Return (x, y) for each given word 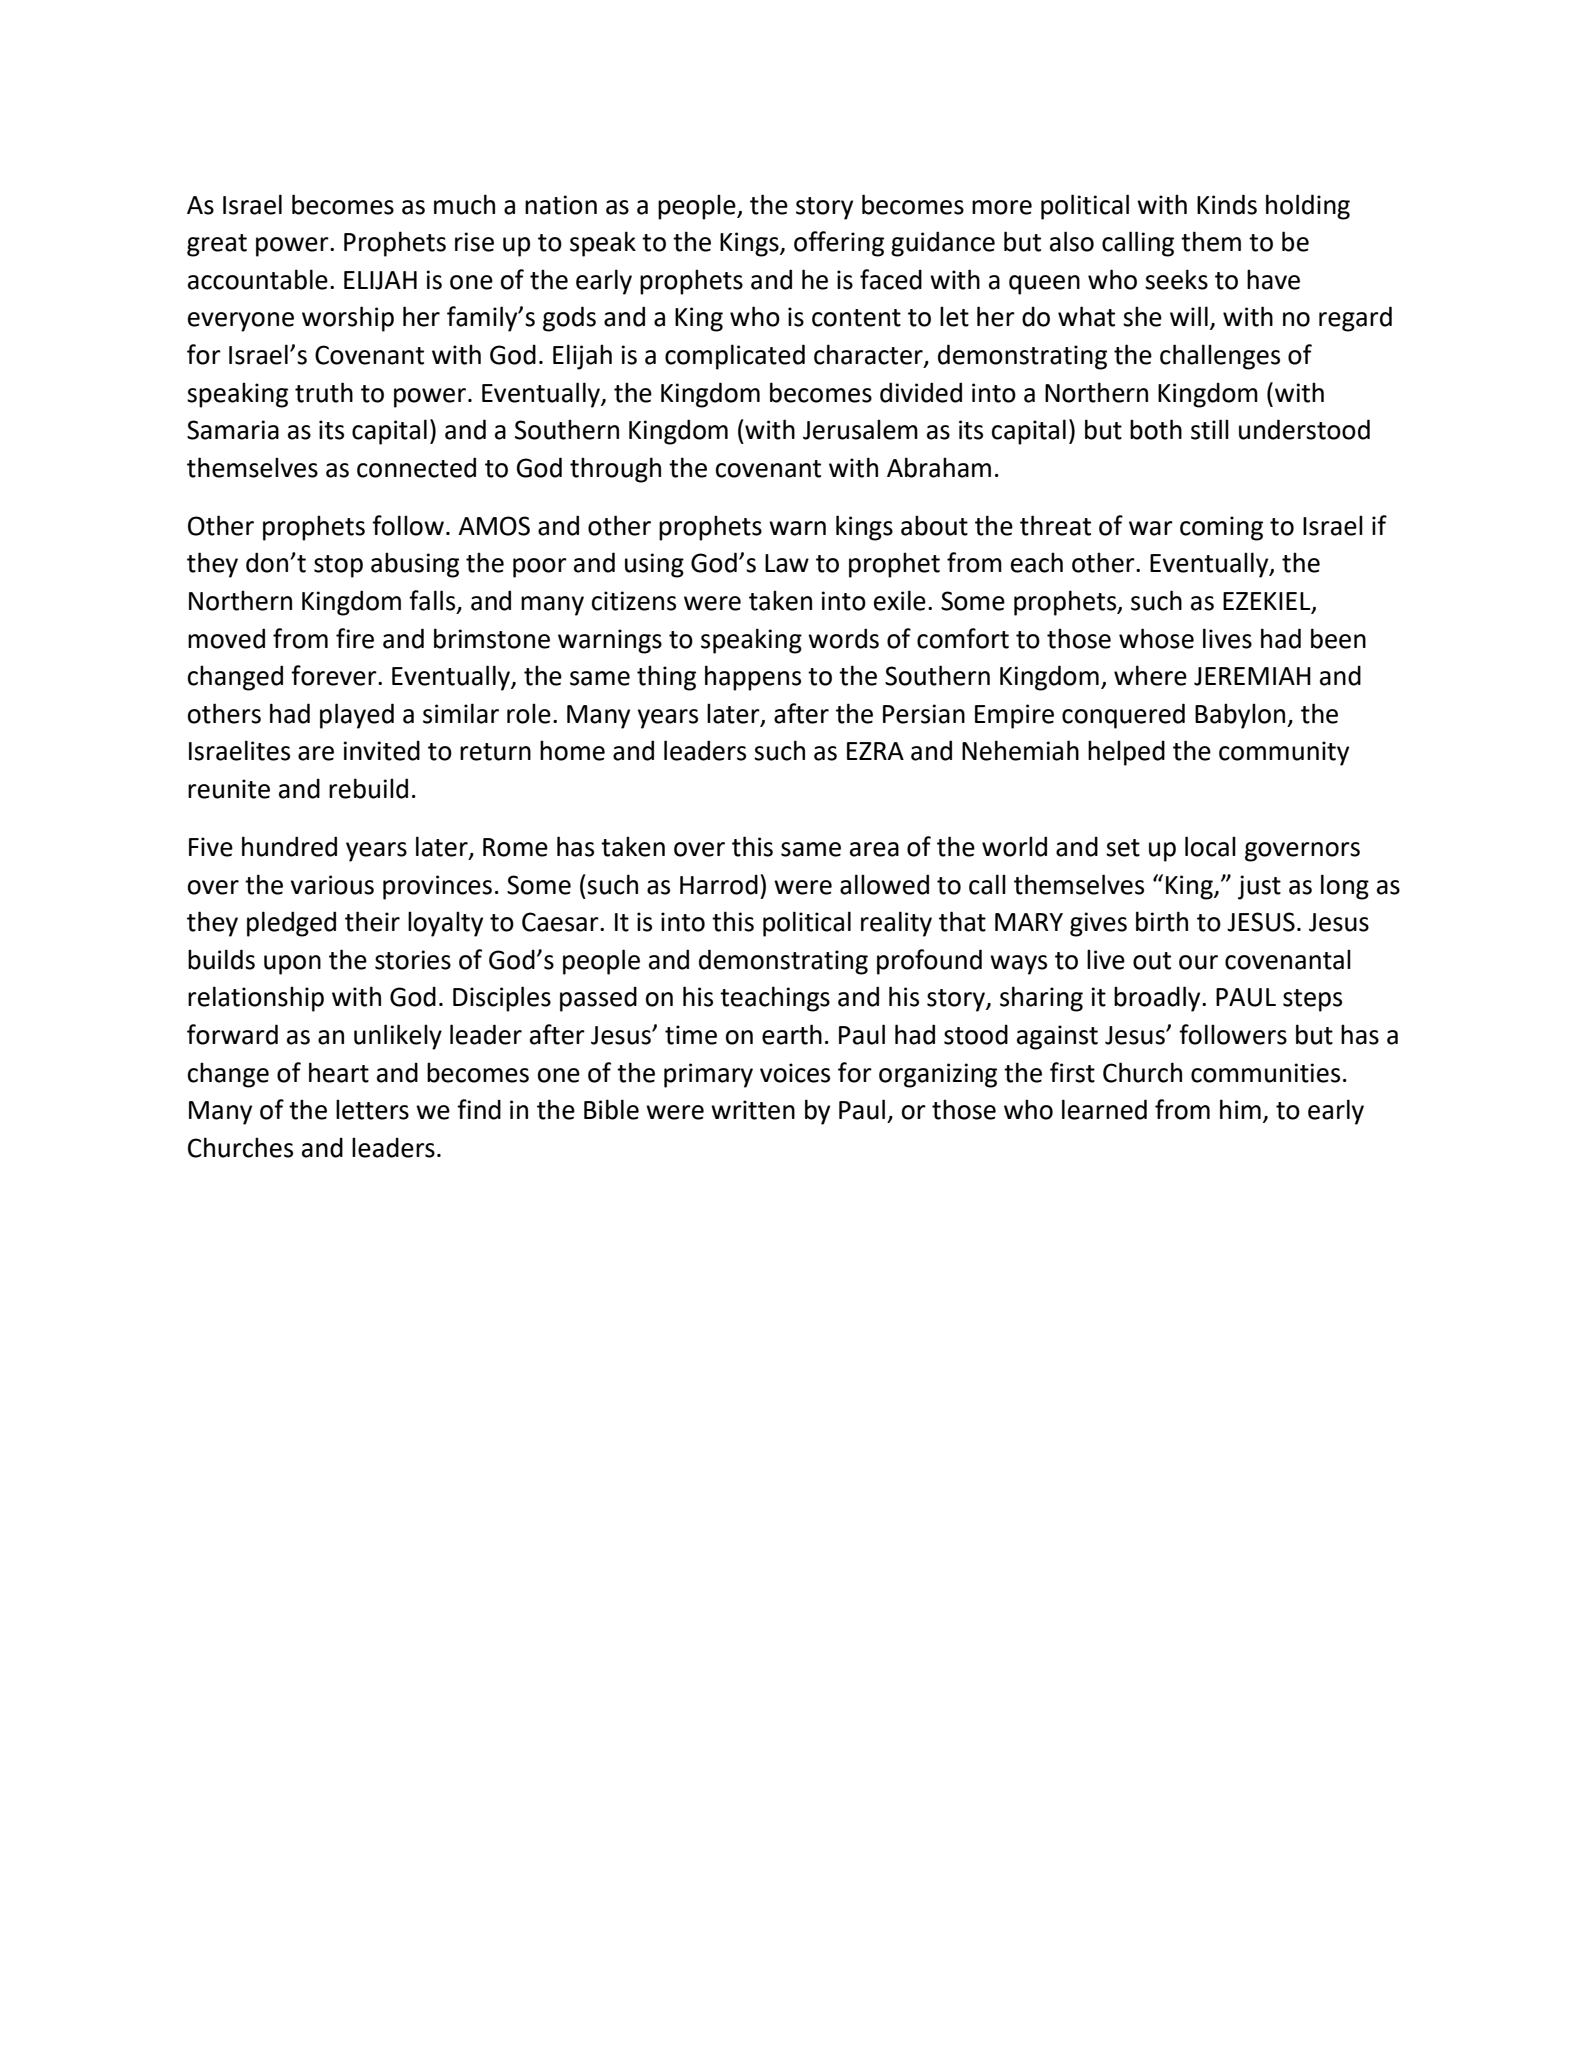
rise (474, 242)
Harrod (719, 884)
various (332, 885)
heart (339, 1072)
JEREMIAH (1252, 676)
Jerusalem (860, 429)
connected (416, 467)
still (1210, 429)
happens (753, 678)
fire (355, 638)
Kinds (1227, 204)
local (1210, 846)
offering (839, 244)
